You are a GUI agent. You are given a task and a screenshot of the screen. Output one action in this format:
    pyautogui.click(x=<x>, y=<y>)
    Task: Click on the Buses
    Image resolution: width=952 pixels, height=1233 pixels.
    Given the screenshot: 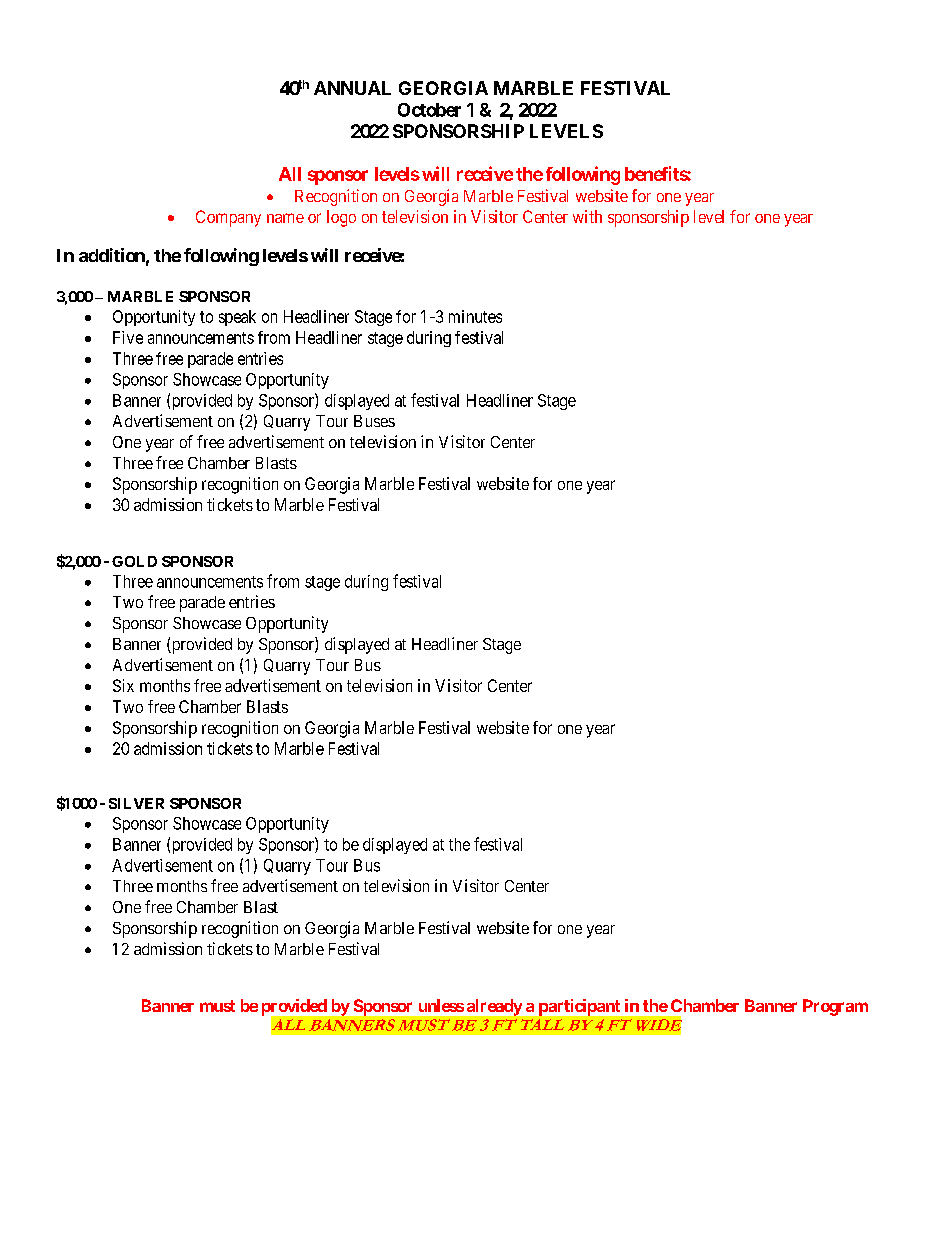 What is the action you would take?
    pyautogui.click(x=374, y=421)
